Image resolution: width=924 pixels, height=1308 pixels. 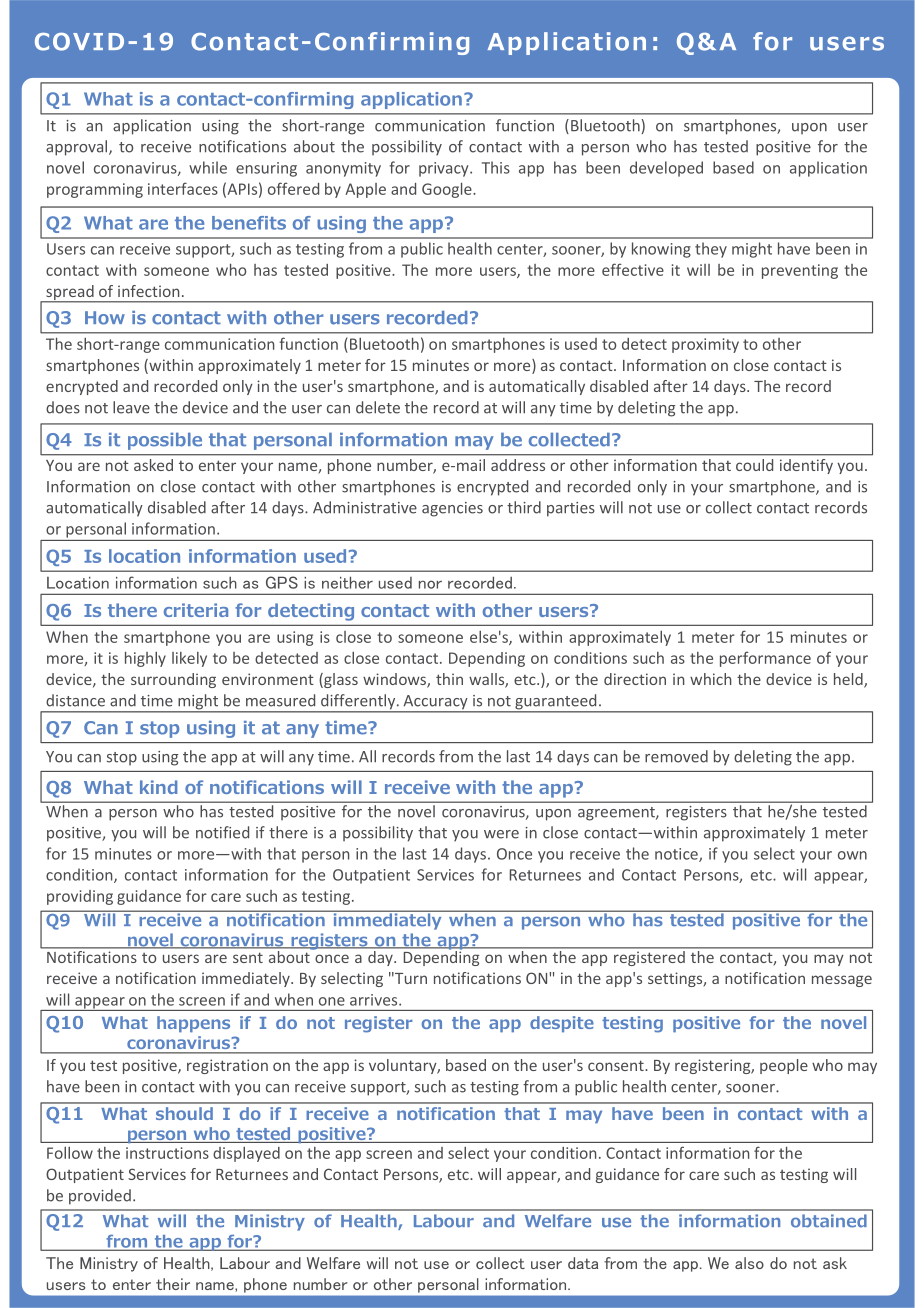 What do you see at coordinates (131, 407) in the screenshot?
I see `leave` at bounding box center [131, 407].
